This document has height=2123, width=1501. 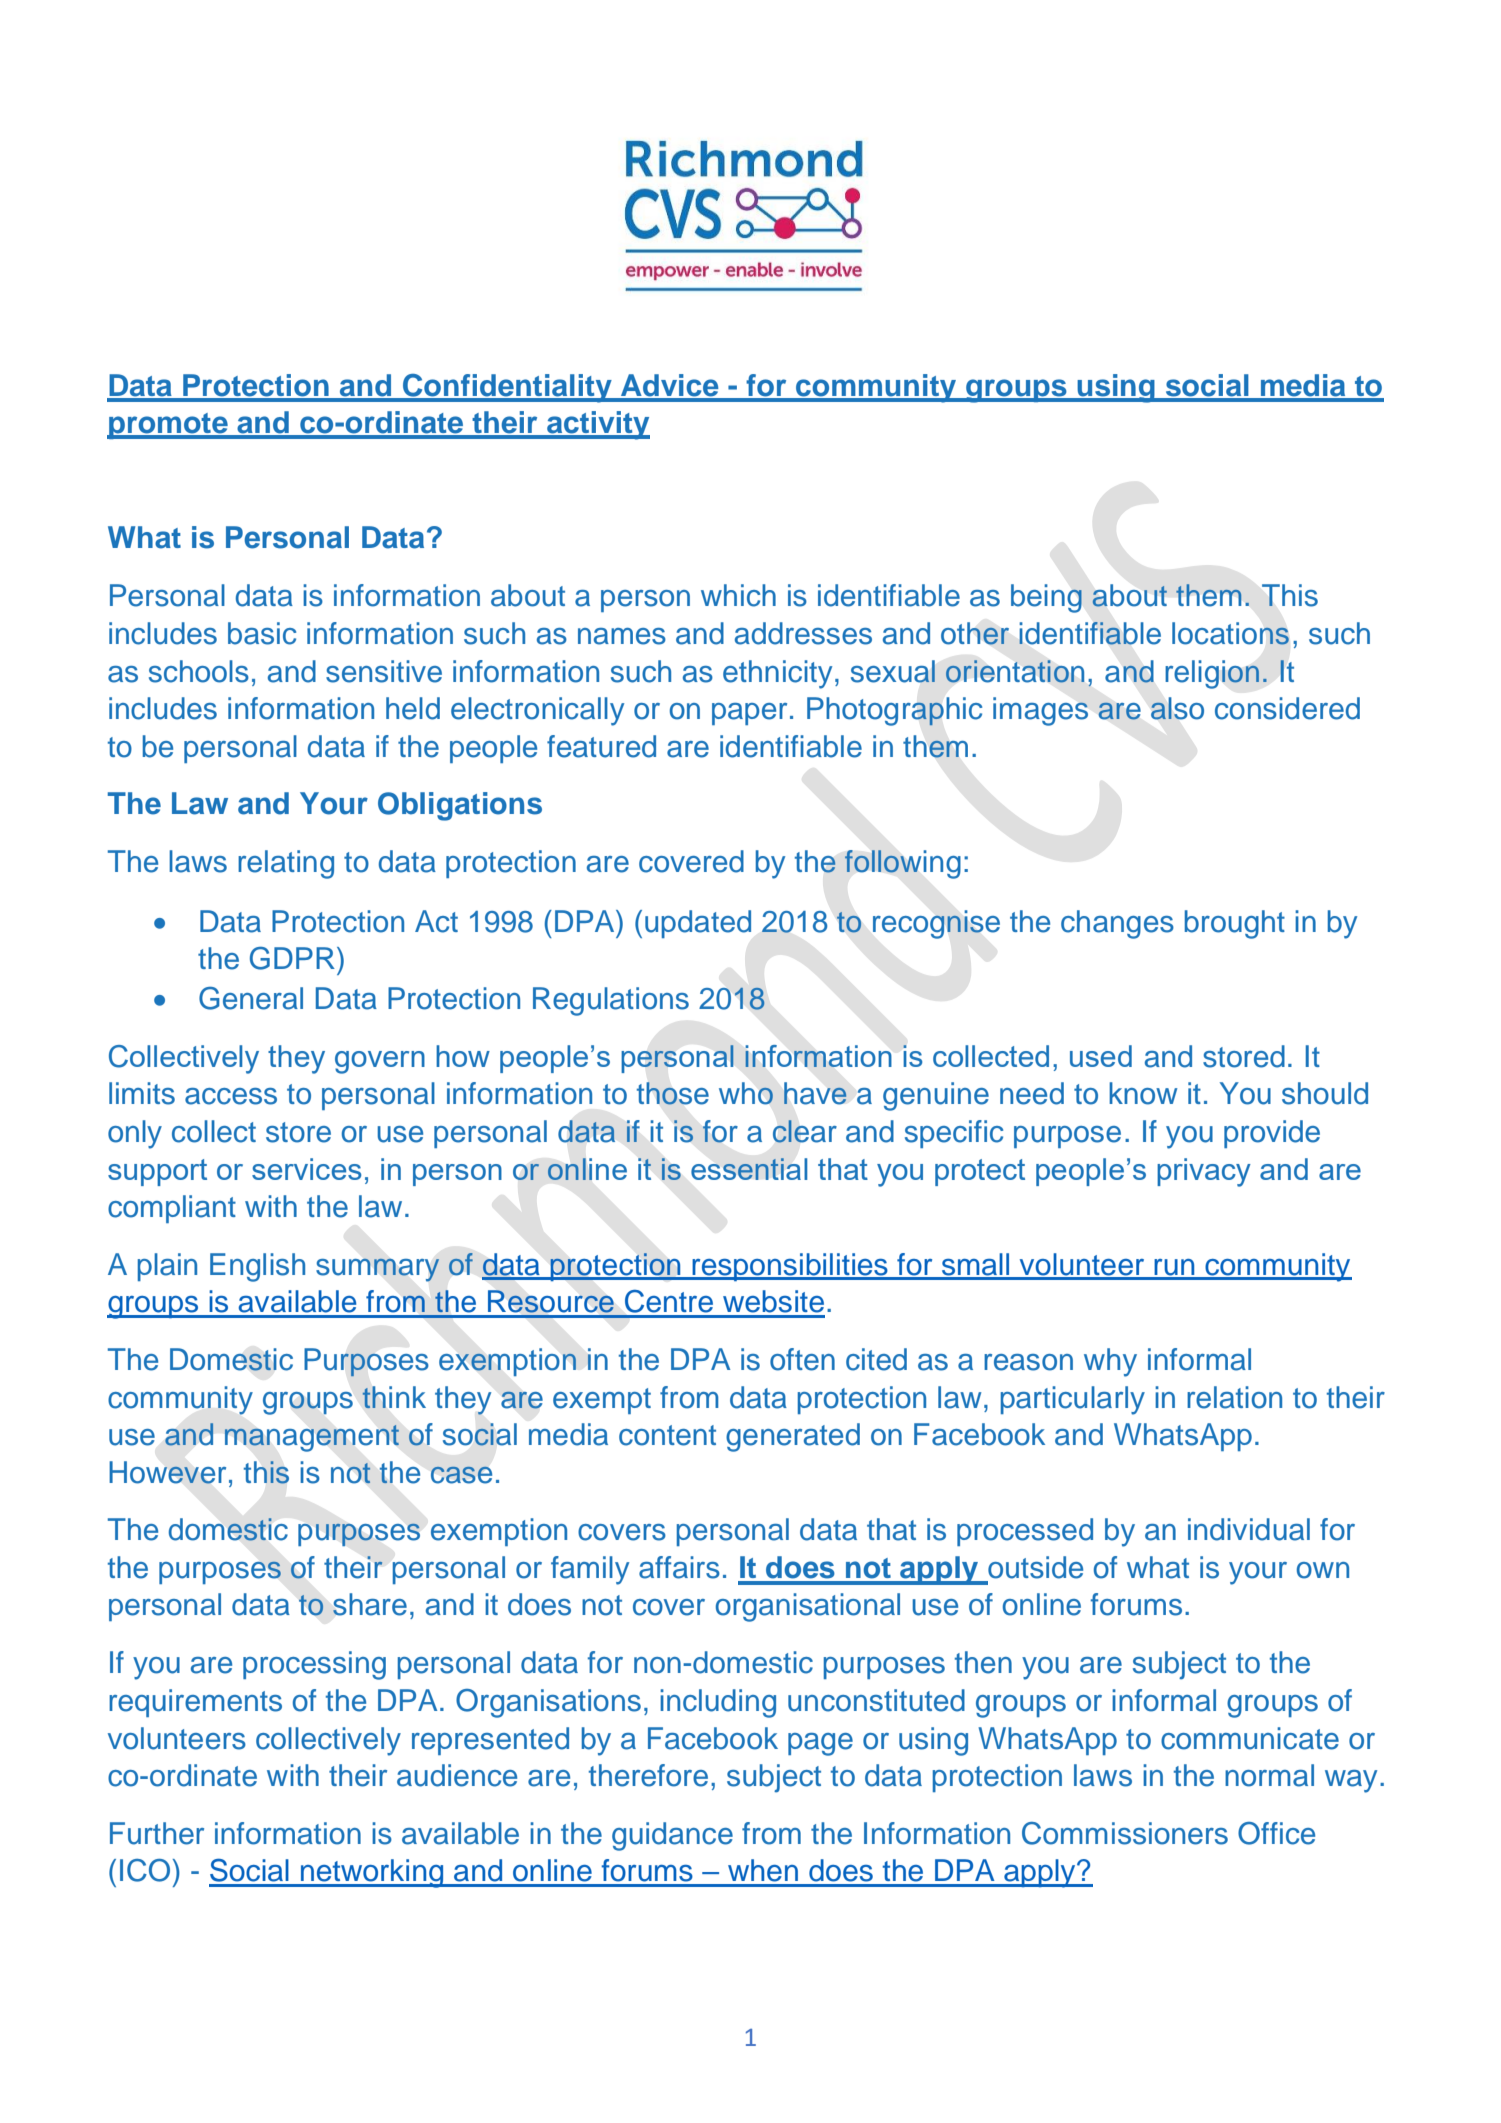 What do you see at coordinates (746, 1093) in the document?
I see `who` at bounding box center [746, 1093].
